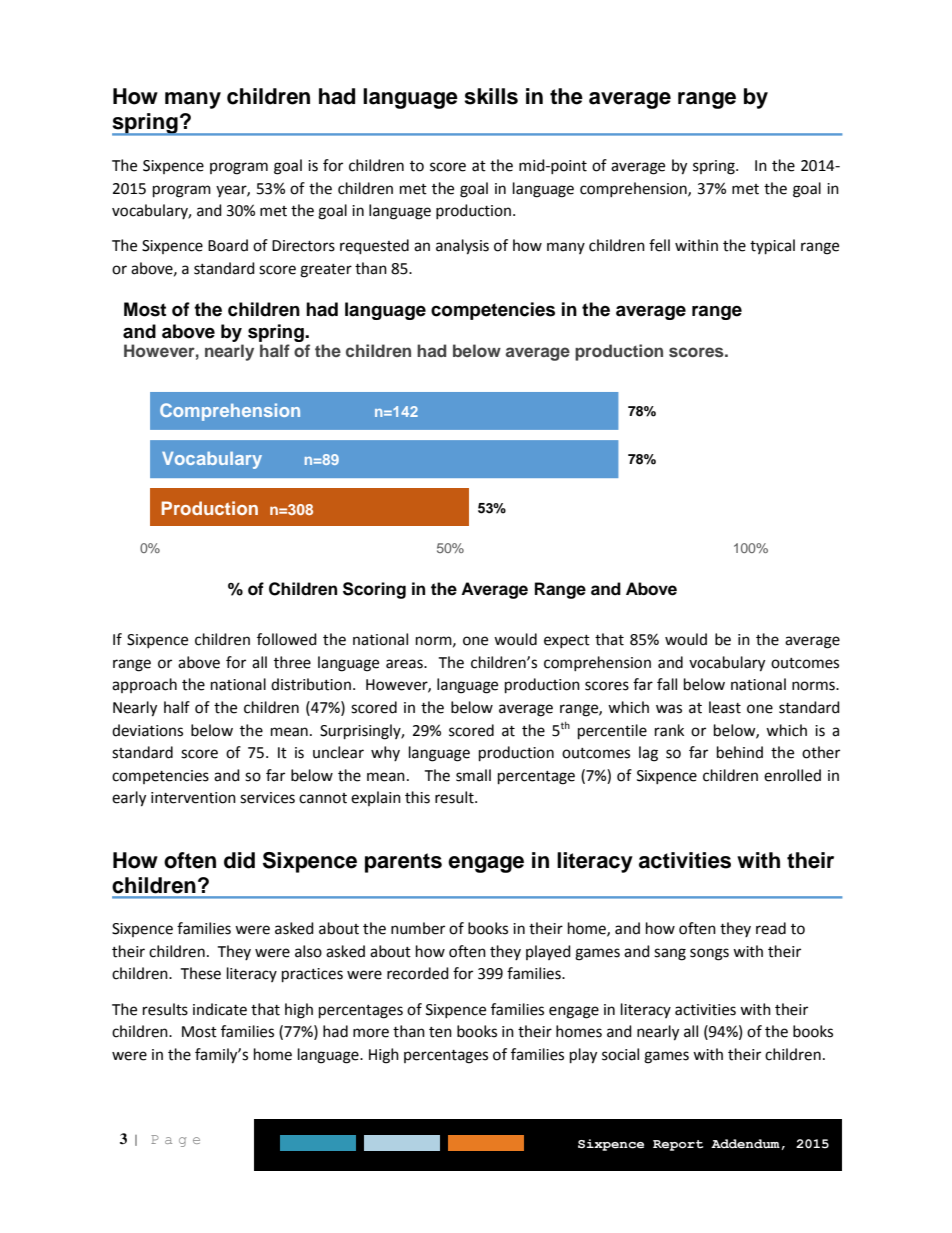  I want to click on Page, so click(175, 1141).
